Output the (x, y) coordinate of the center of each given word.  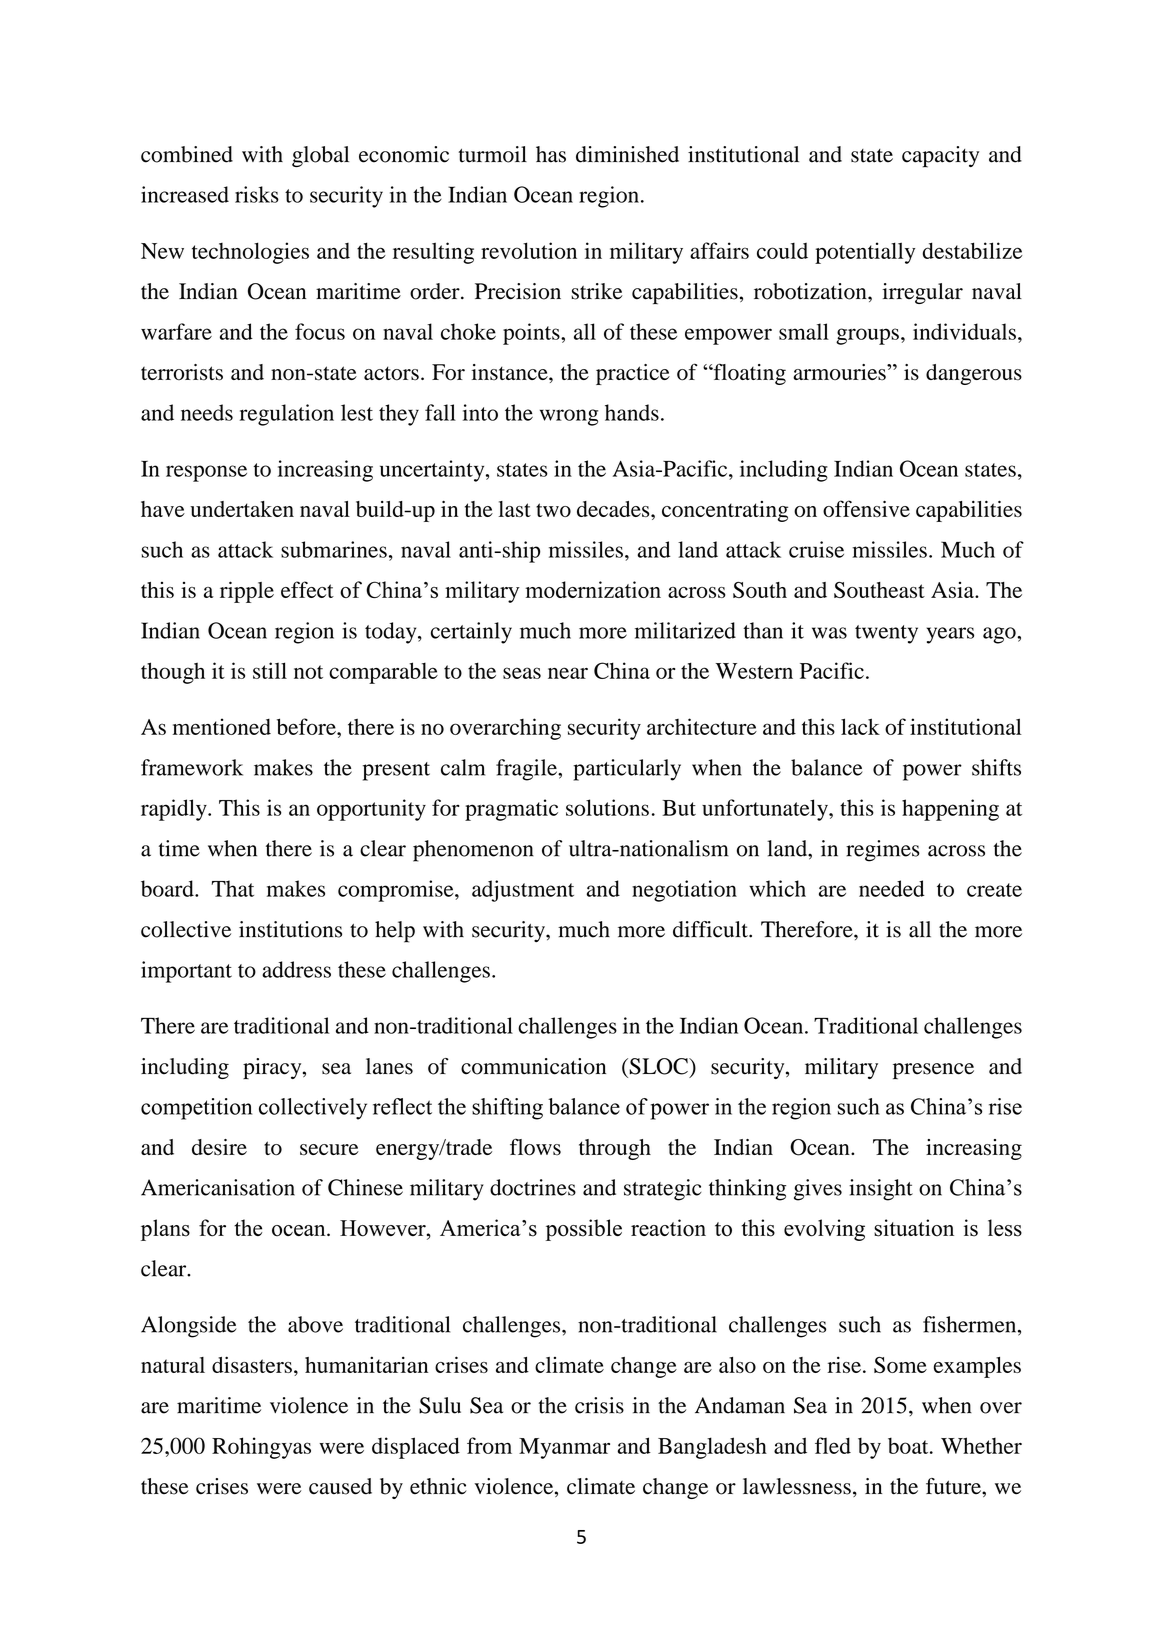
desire (219, 1147)
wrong (569, 417)
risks (257, 194)
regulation (287, 415)
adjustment (523, 891)
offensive (866, 508)
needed (892, 888)
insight (881, 1190)
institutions (290, 929)
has (551, 154)
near (568, 673)
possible (584, 1230)
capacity (940, 157)
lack (860, 726)
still (270, 670)
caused (340, 1486)
